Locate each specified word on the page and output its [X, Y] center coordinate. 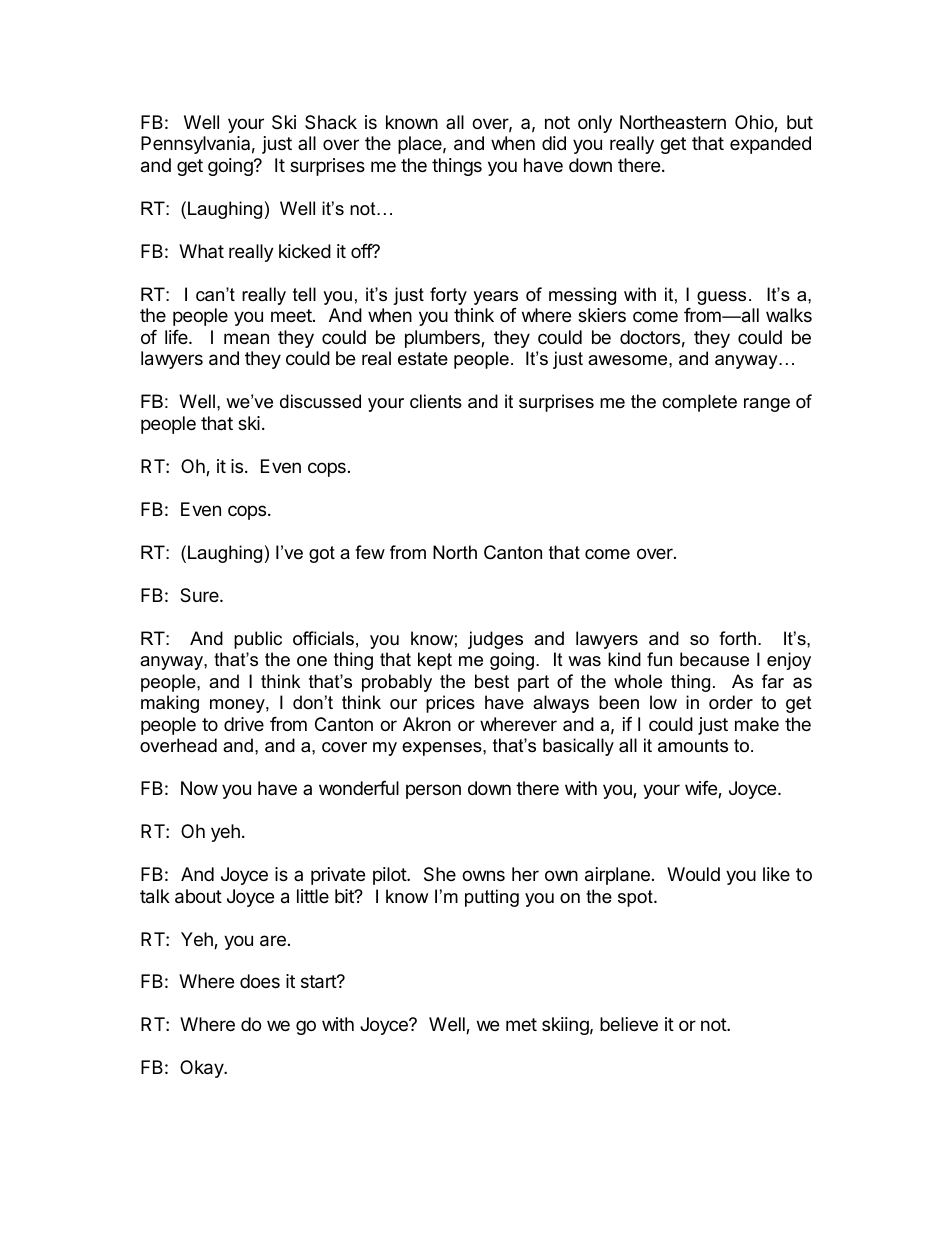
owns [483, 875]
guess [721, 298]
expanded [770, 145]
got [322, 554]
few [370, 552]
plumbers [443, 339]
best [492, 681]
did [554, 143]
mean [246, 339]
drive [244, 724]
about [198, 896]
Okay [202, 1069]
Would [693, 874]
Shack [331, 122]
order [731, 702]
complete [699, 403]
